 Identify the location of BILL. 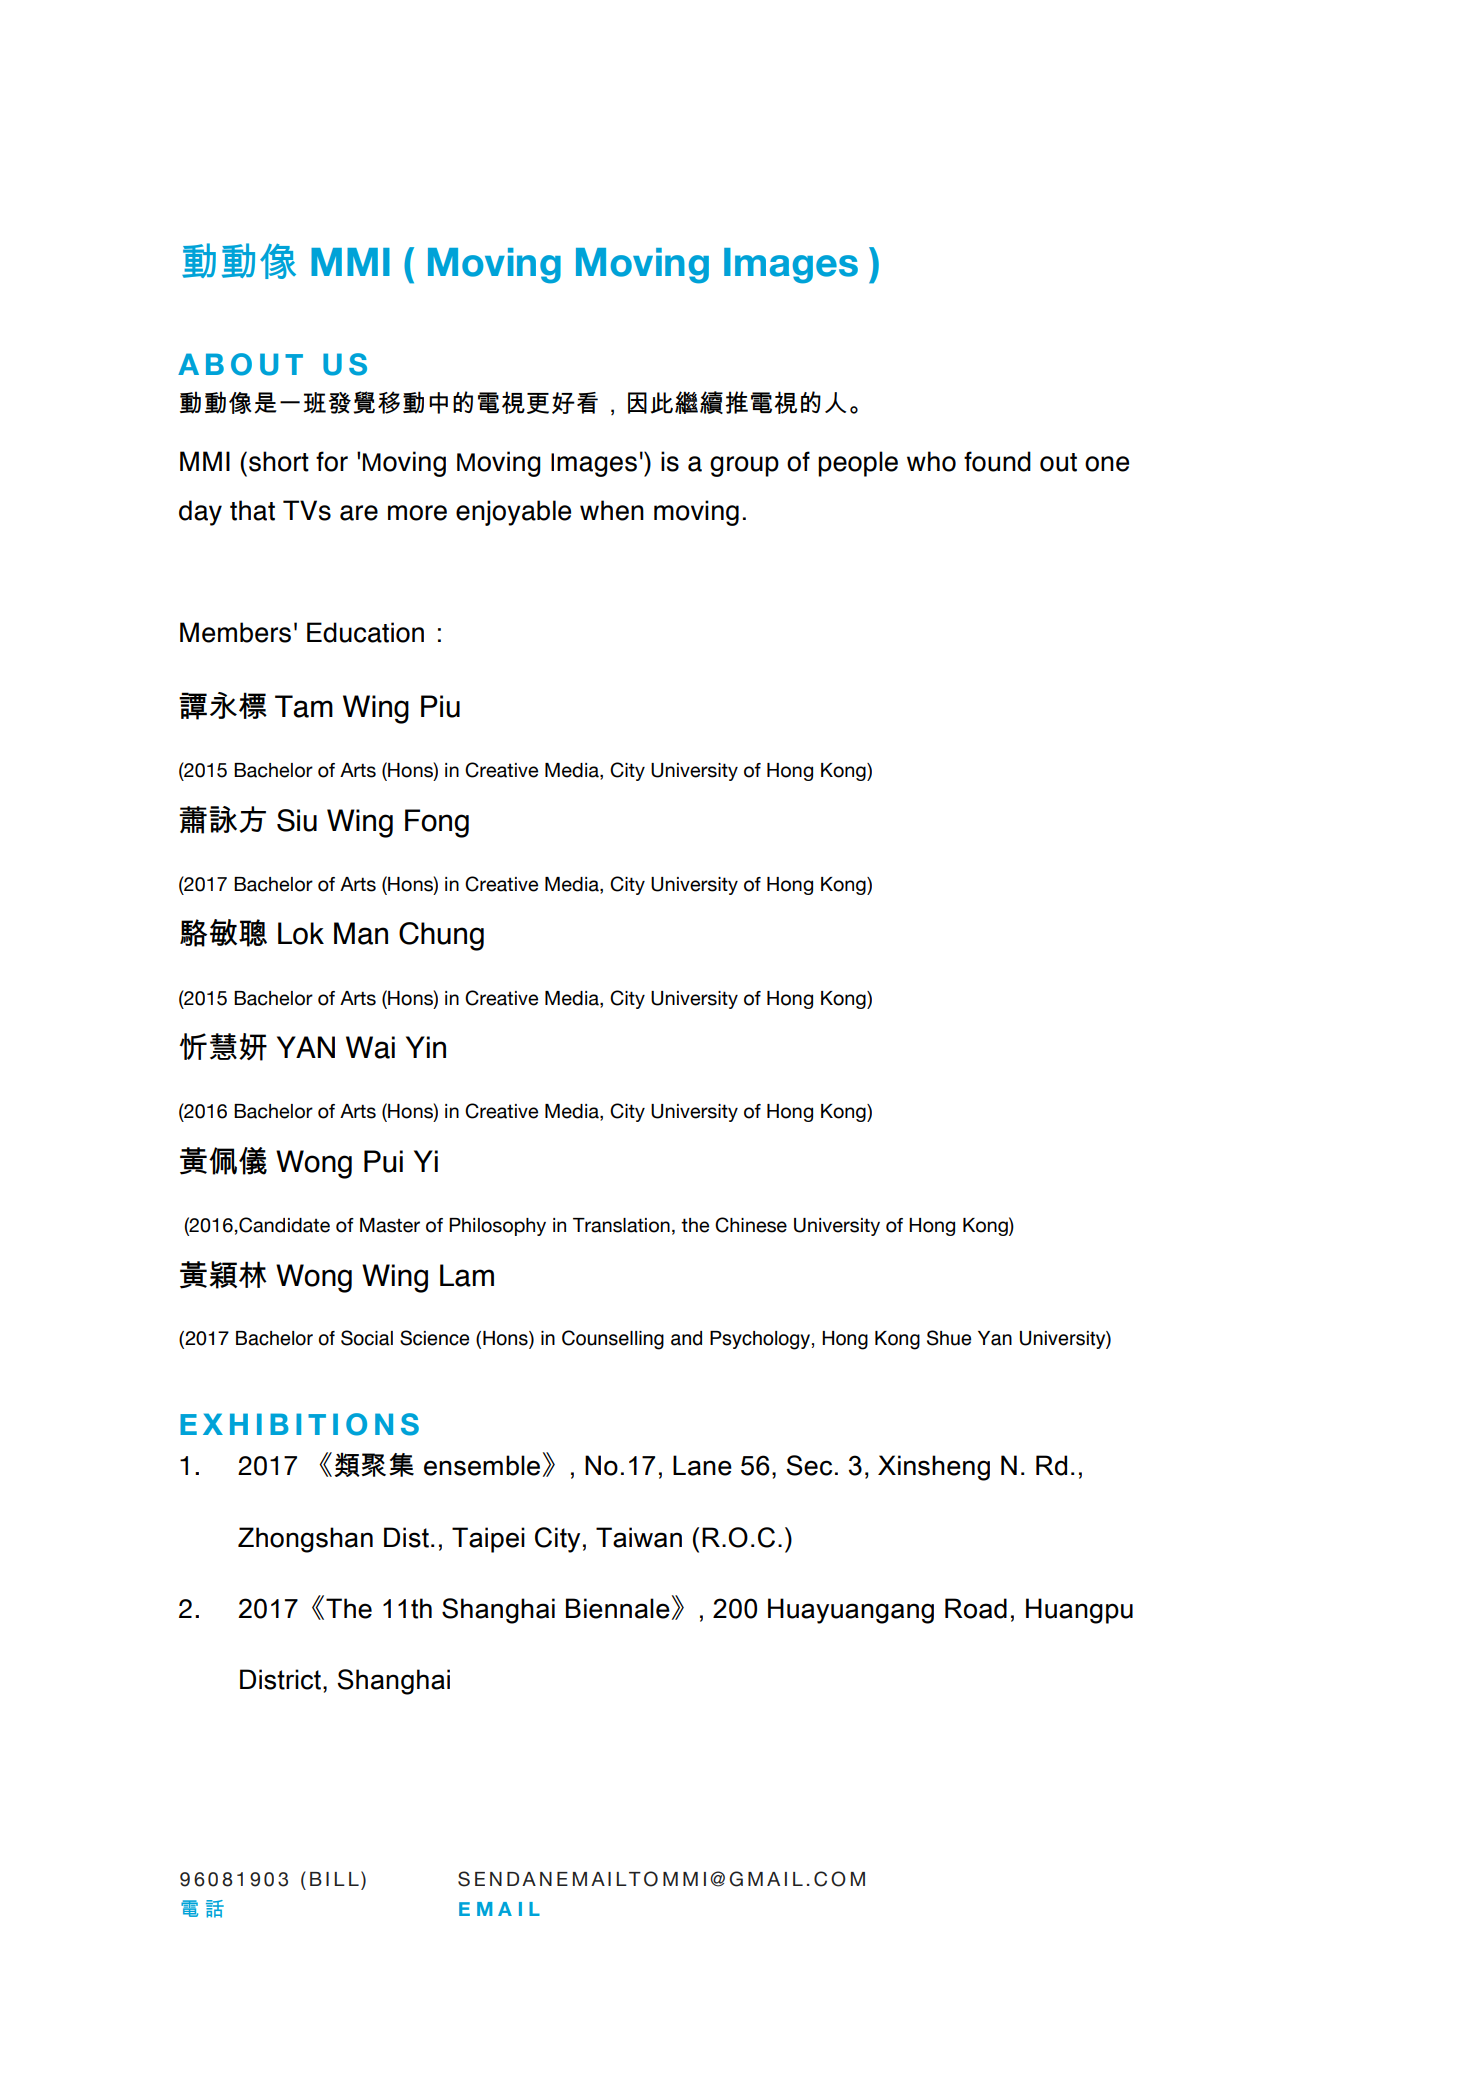
(334, 1879).
